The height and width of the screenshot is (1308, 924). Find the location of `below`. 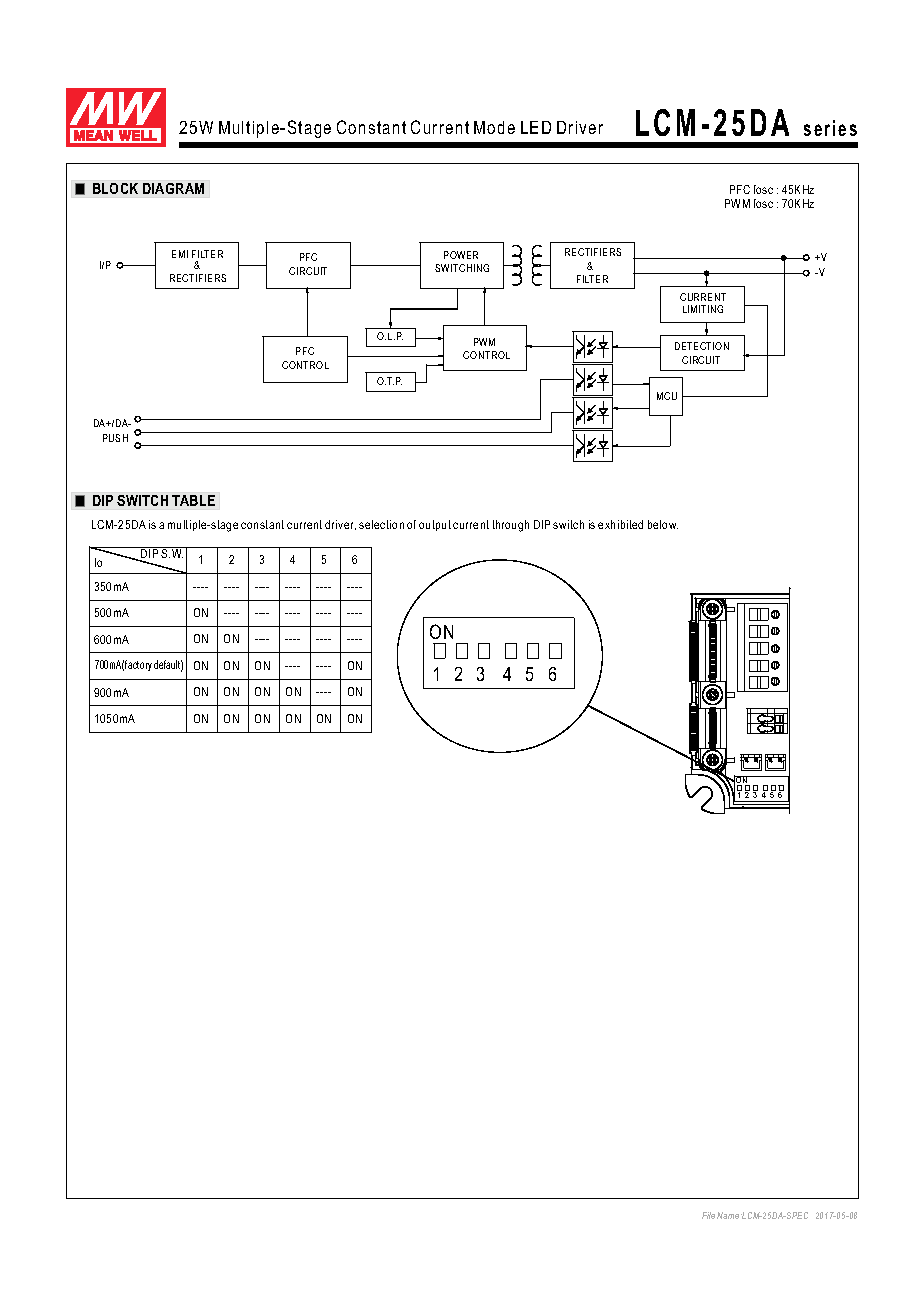

below is located at coordinates (663, 524).
